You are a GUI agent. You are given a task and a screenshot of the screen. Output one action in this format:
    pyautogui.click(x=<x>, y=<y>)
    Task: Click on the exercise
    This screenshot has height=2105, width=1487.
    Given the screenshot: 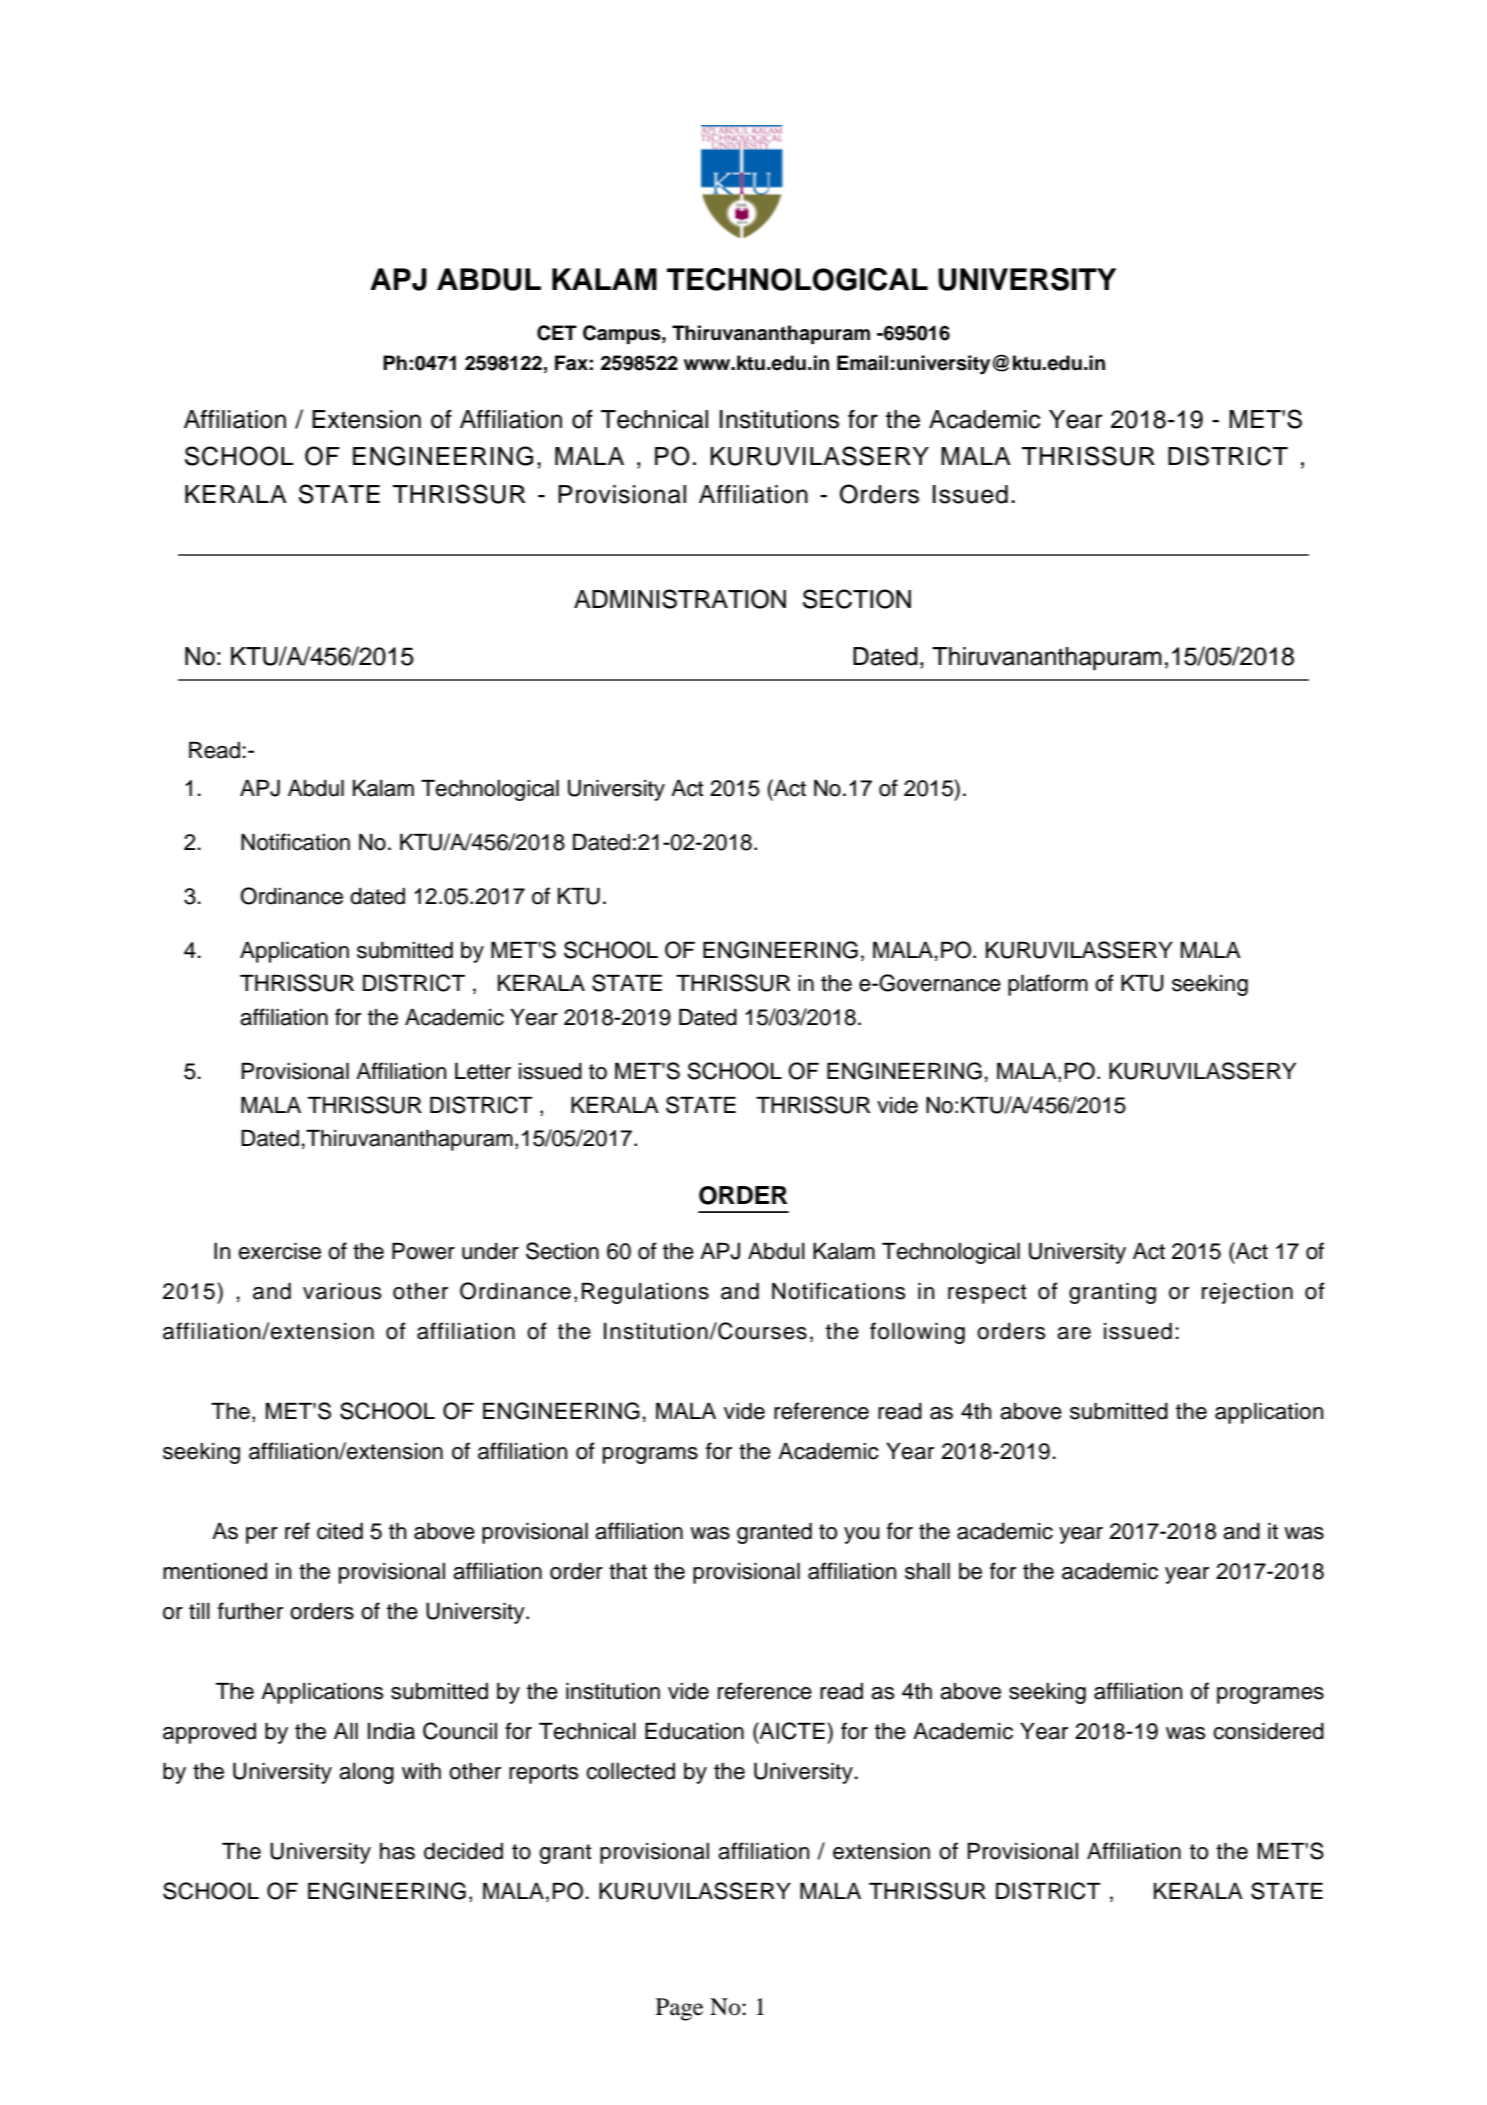 What is the action you would take?
    pyautogui.click(x=279, y=1251)
